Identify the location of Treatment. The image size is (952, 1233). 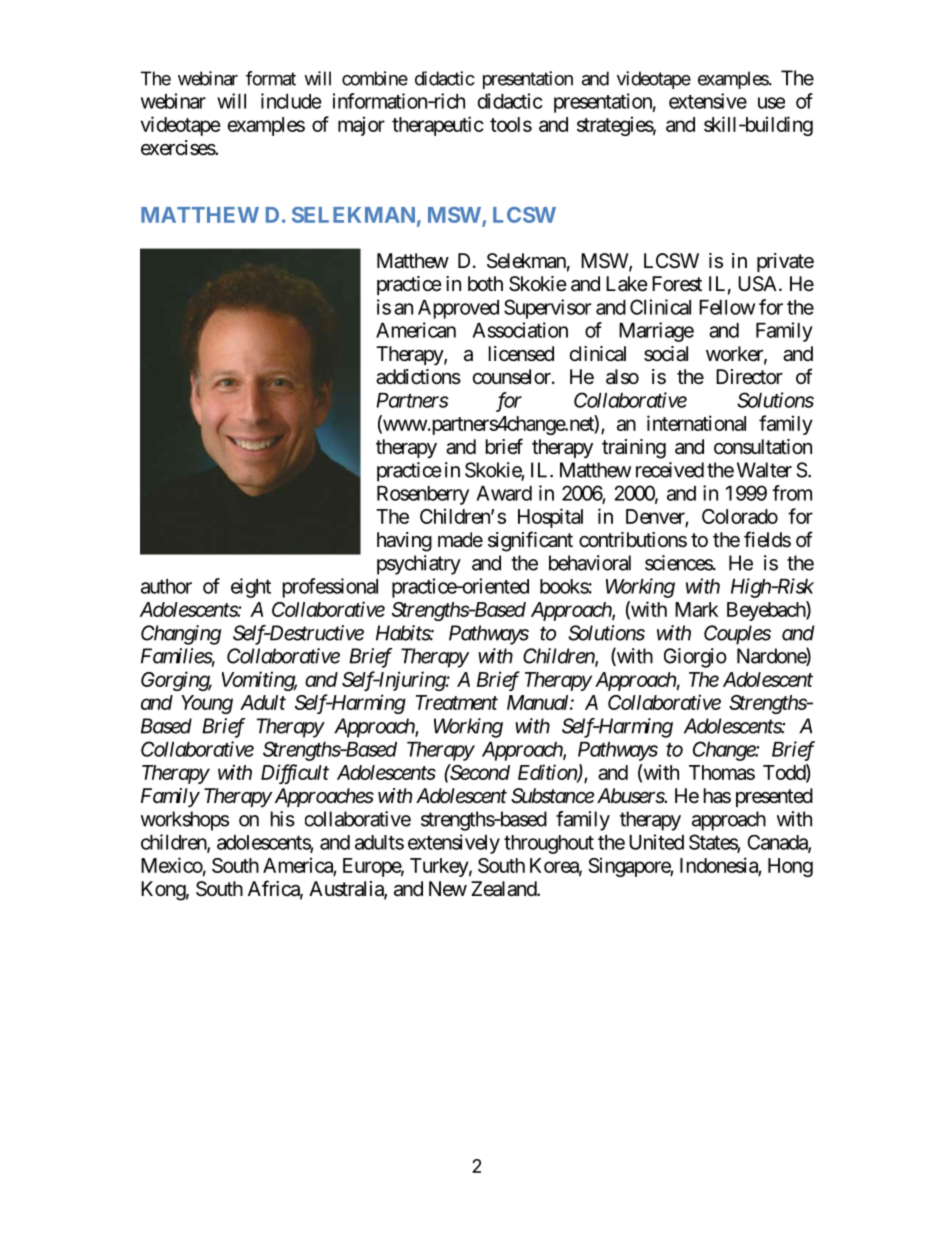
(457, 702).
